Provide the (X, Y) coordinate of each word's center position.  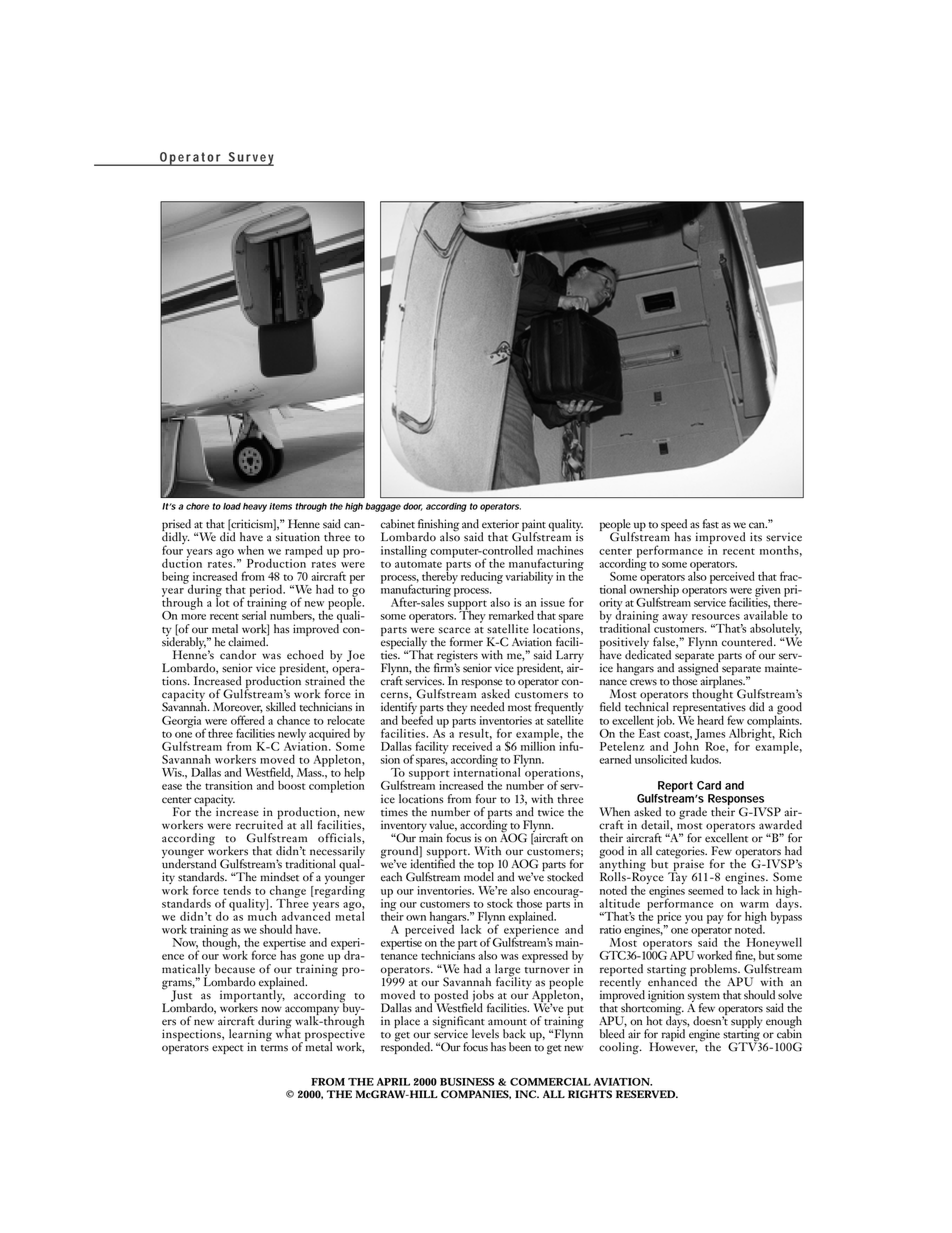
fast (711, 524)
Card (709, 785)
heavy (255, 507)
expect (228, 1049)
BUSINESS (467, 1082)
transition (229, 785)
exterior (500, 524)
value (443, 825)
